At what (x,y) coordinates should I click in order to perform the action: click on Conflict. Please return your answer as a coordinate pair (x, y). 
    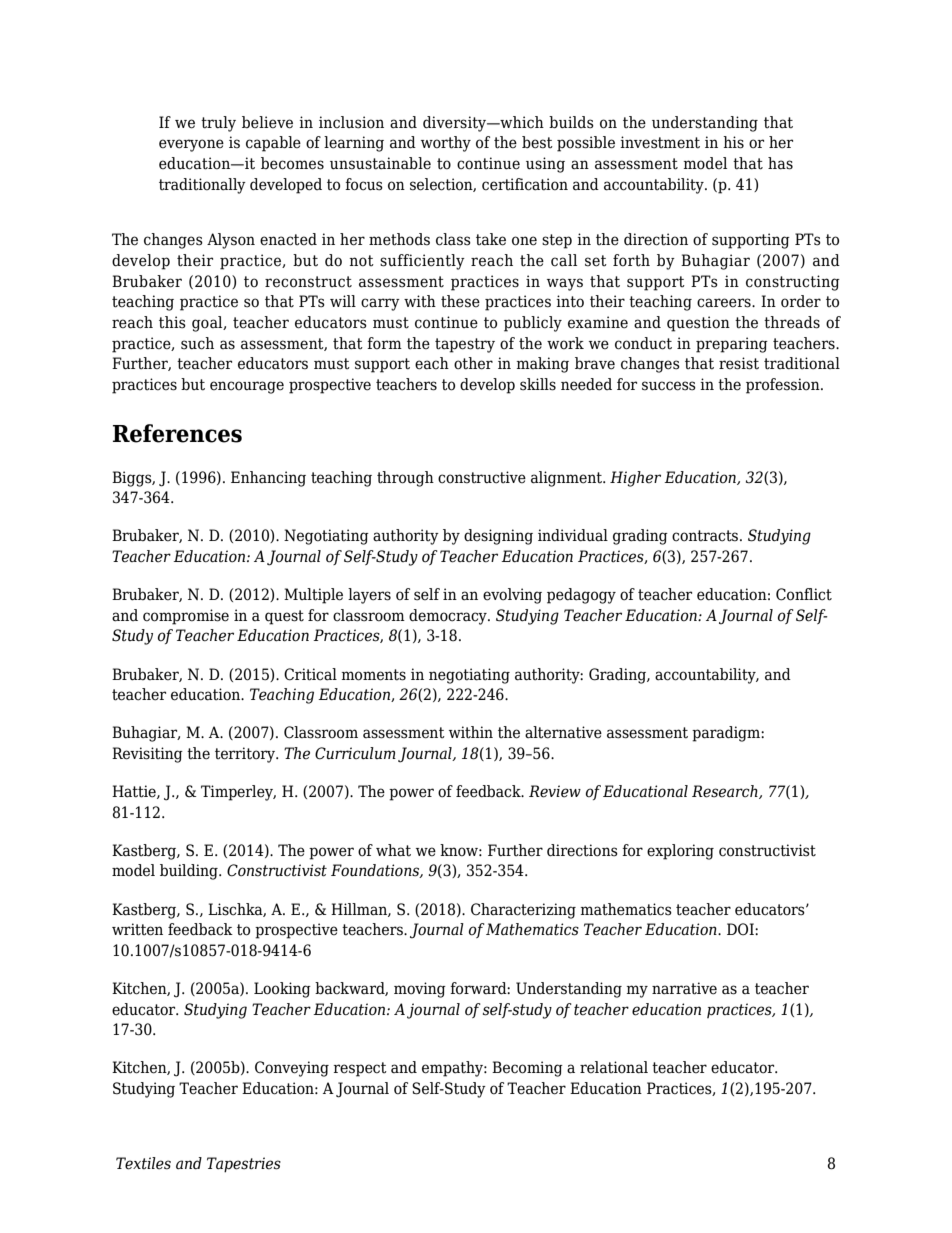
    Looking at the image, I should click on (804, 594).
